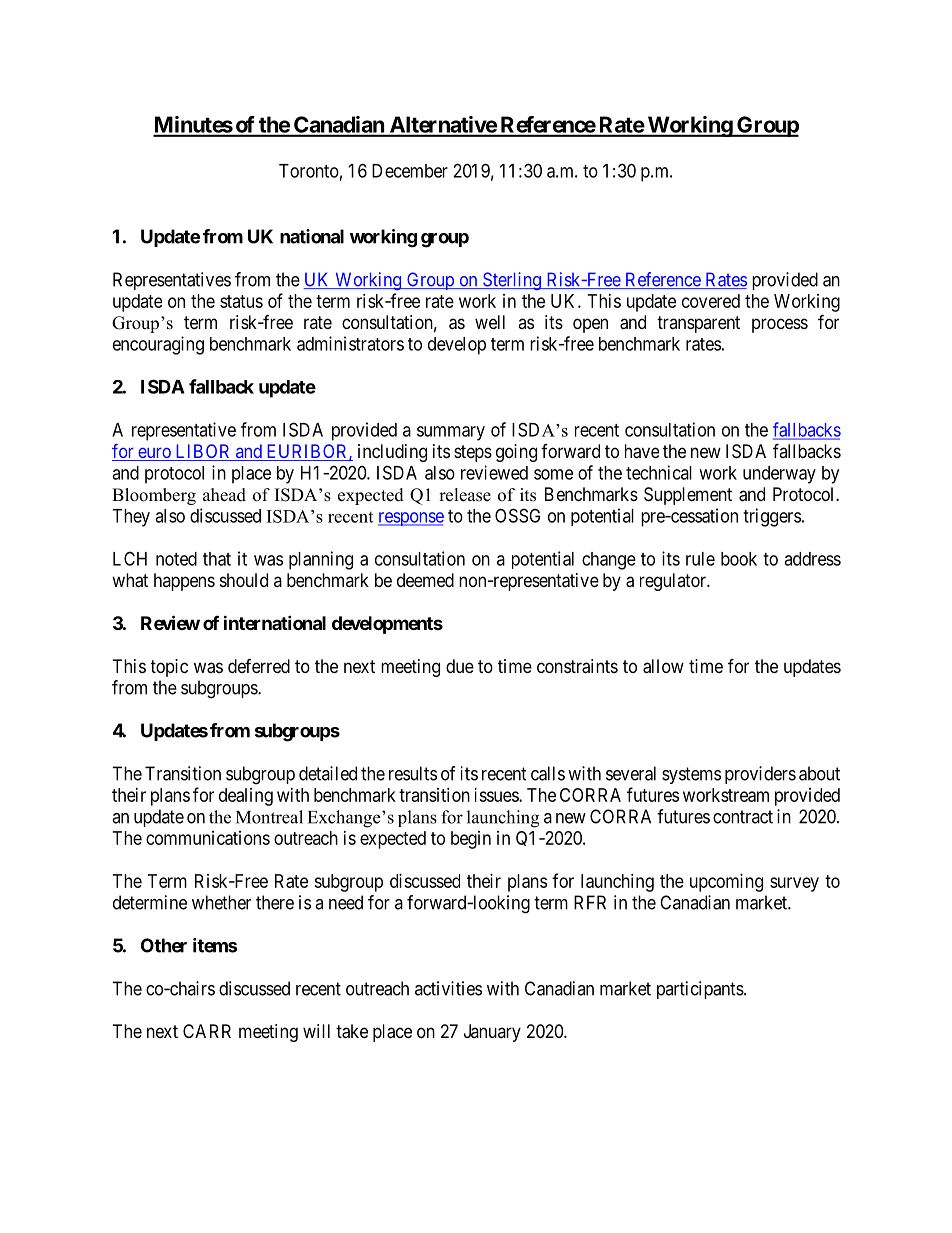 The image size is (952, 1233). What do you see at coordinates (207, 1031) in the screenshot?
I see `CARR` at bounding box center [207, 1031].
